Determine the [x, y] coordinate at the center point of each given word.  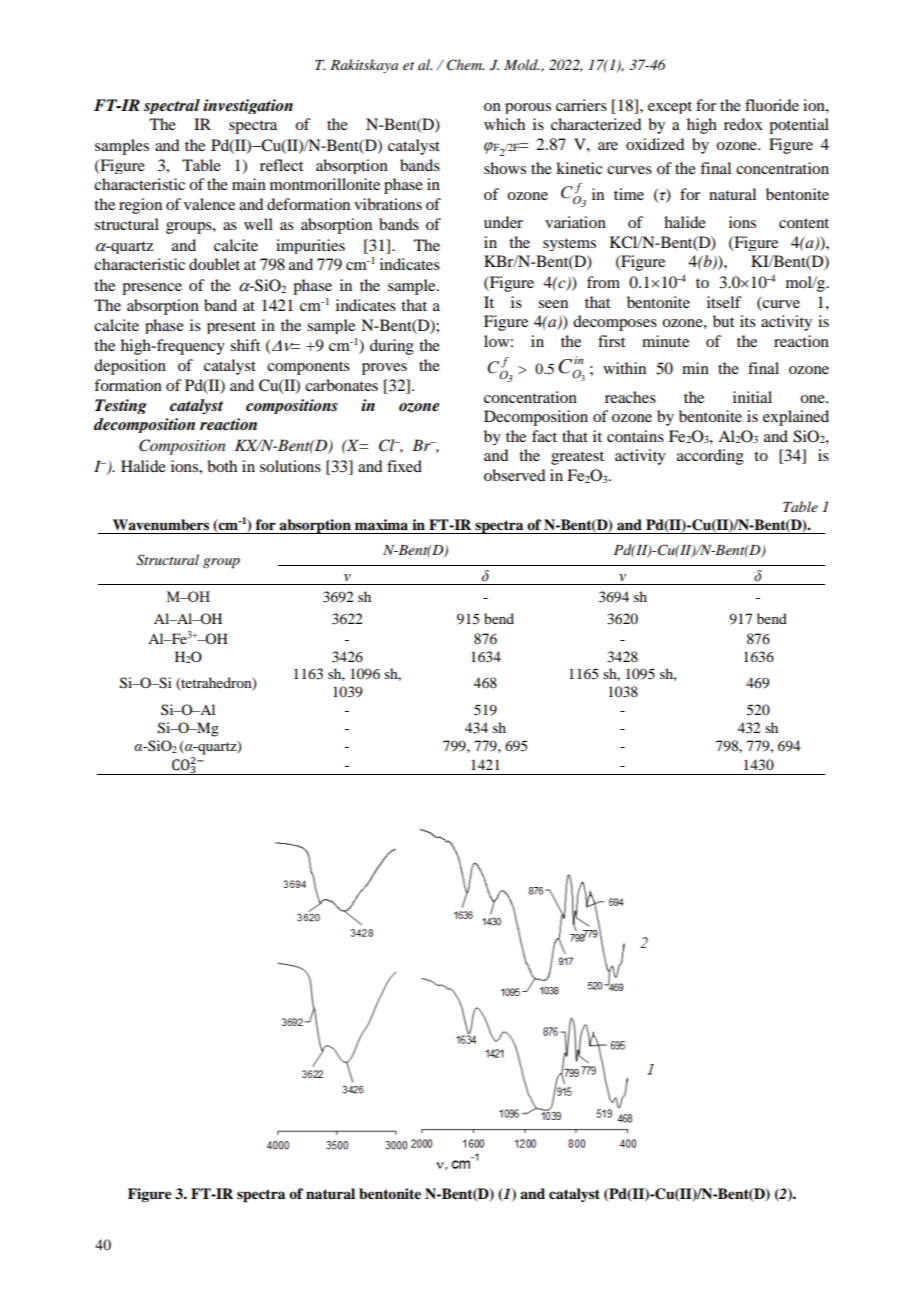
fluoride [772, 105]
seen [553, 304]
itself [724, 302]
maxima [381, 524]
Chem [465, 65]
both [222, 466]
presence [152, 289]
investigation [248, 106]
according [710, 457]
